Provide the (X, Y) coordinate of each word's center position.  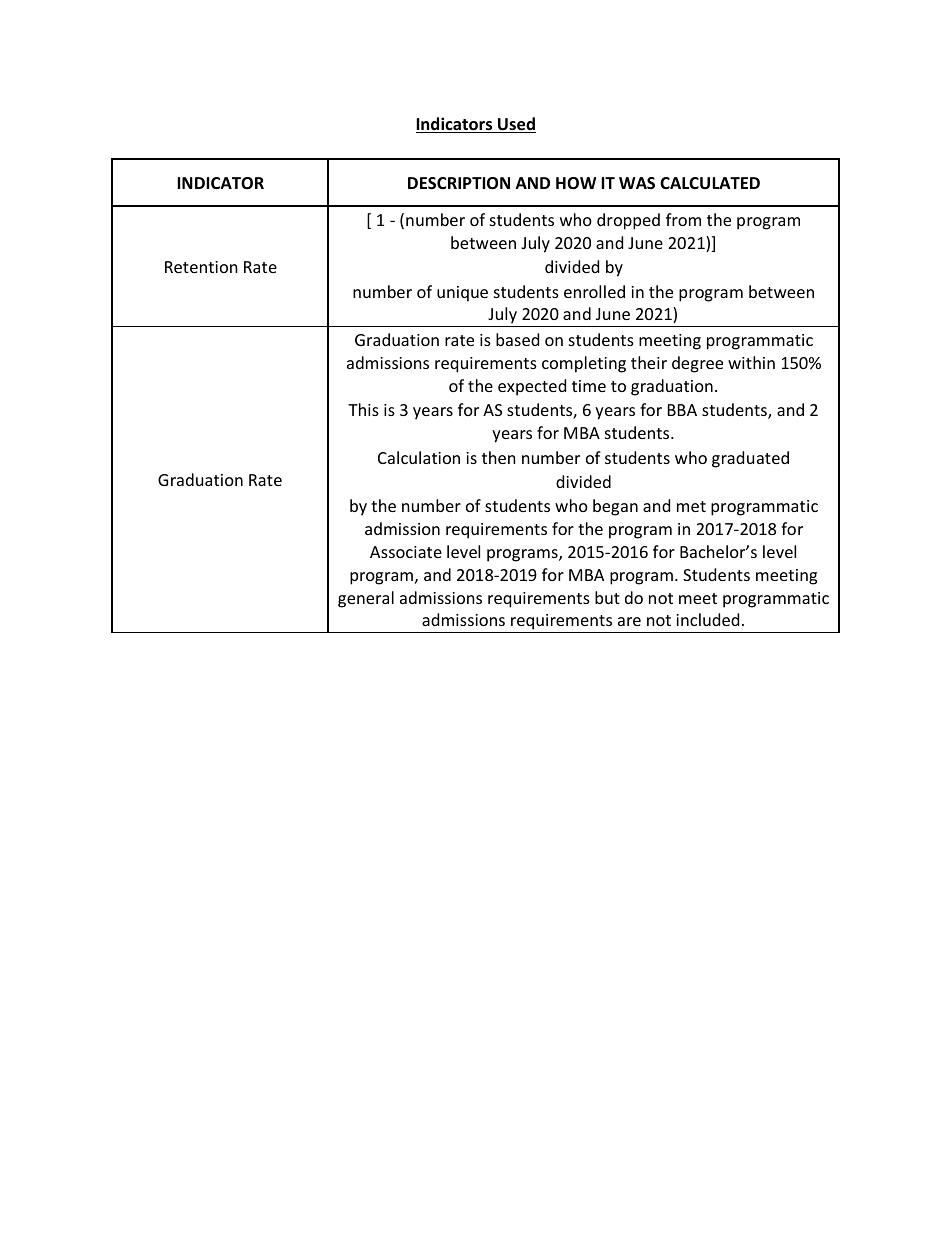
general (366, 599)
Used (516, 125)
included (707, 619)
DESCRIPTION (459, 183)
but (607, 597)
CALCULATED (710, 183)
